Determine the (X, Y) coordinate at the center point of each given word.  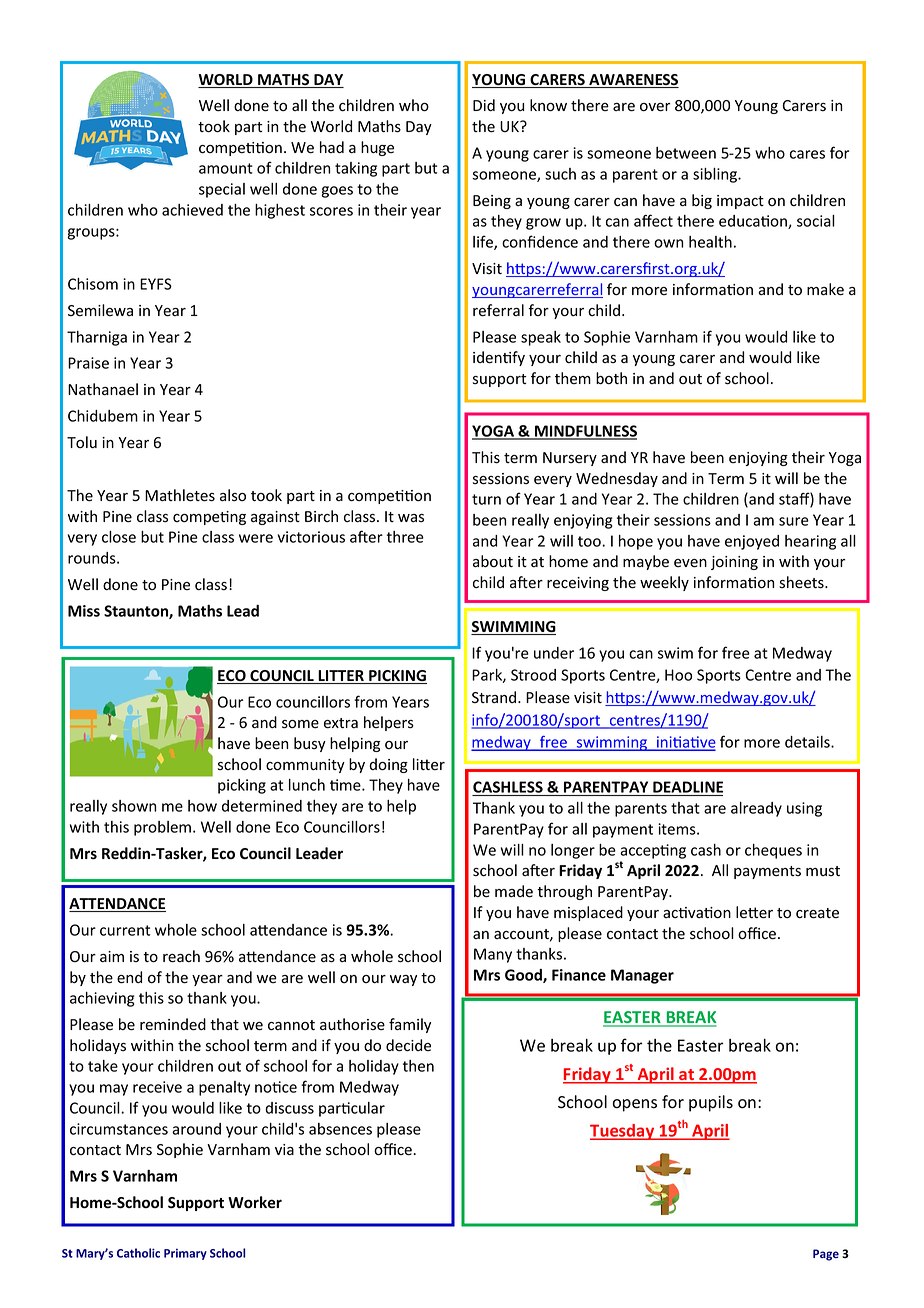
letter (754, 912)
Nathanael (103, 389)
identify (499, 358)
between (686, 153)
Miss (84, 611)
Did (484, 105)
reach (181, 956)
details (808, 742)
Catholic (138, 1253)
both (611, 378)
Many (493, 955)
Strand (494, 697)
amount (226, 168)
